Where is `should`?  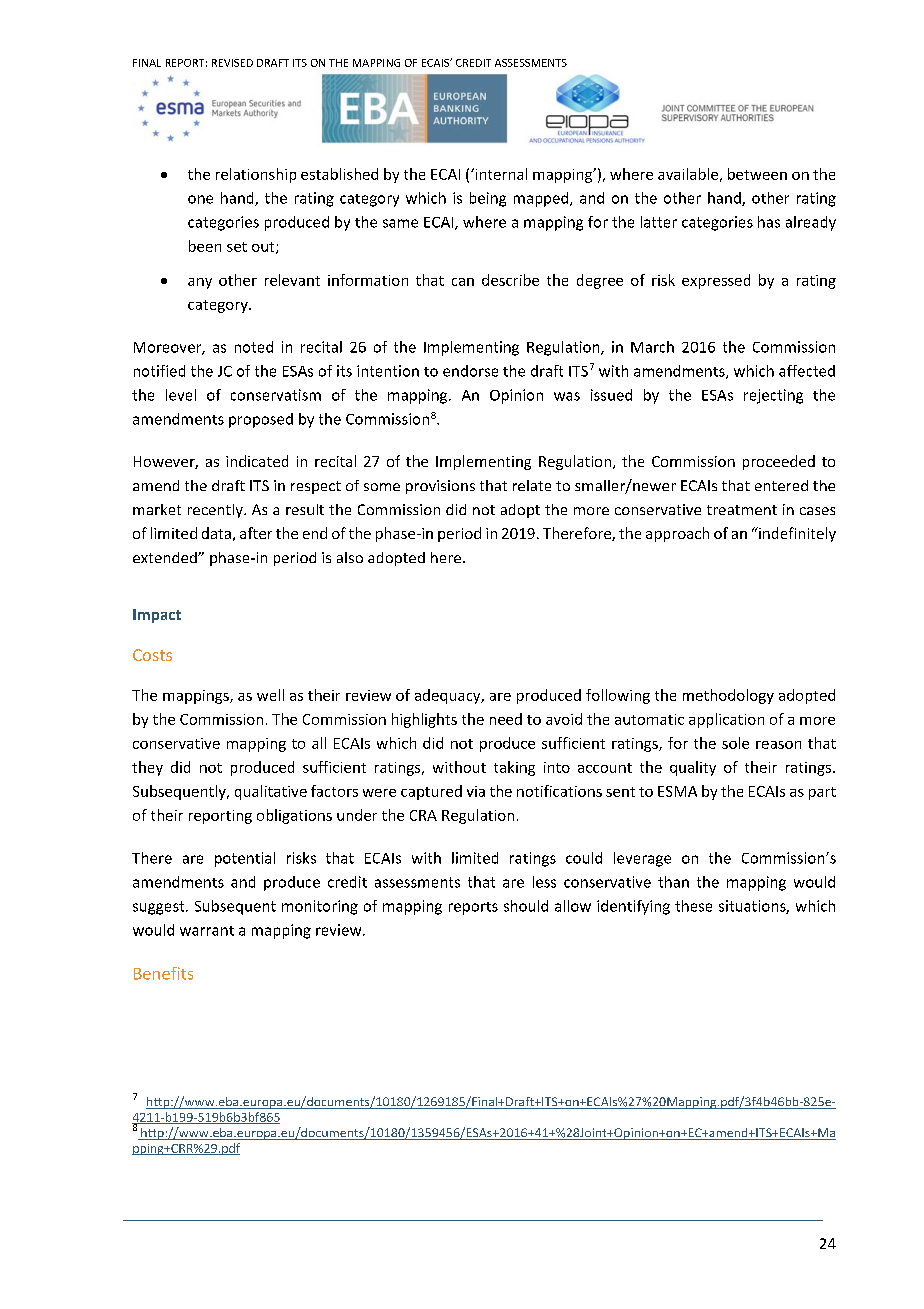
should is located at coordinates (526, 906).
